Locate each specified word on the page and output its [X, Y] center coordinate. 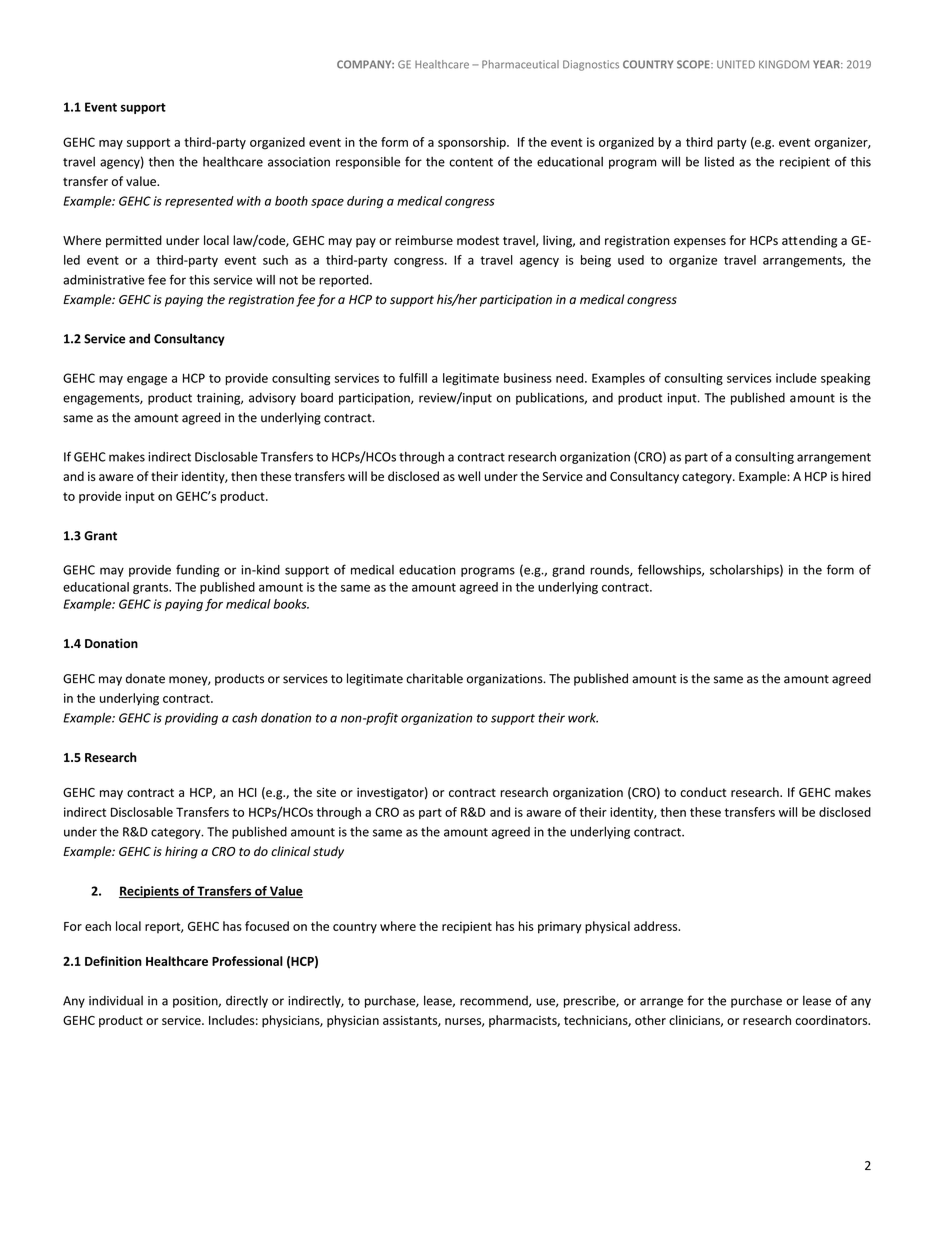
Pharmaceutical [520, 64]
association [299, 162]
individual [116, 1000]
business [528, 378]
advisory [272, 398]
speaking [845, 379]
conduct [703, 792]
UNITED [736, 64]
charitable [434, 678]
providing [191, 719]
